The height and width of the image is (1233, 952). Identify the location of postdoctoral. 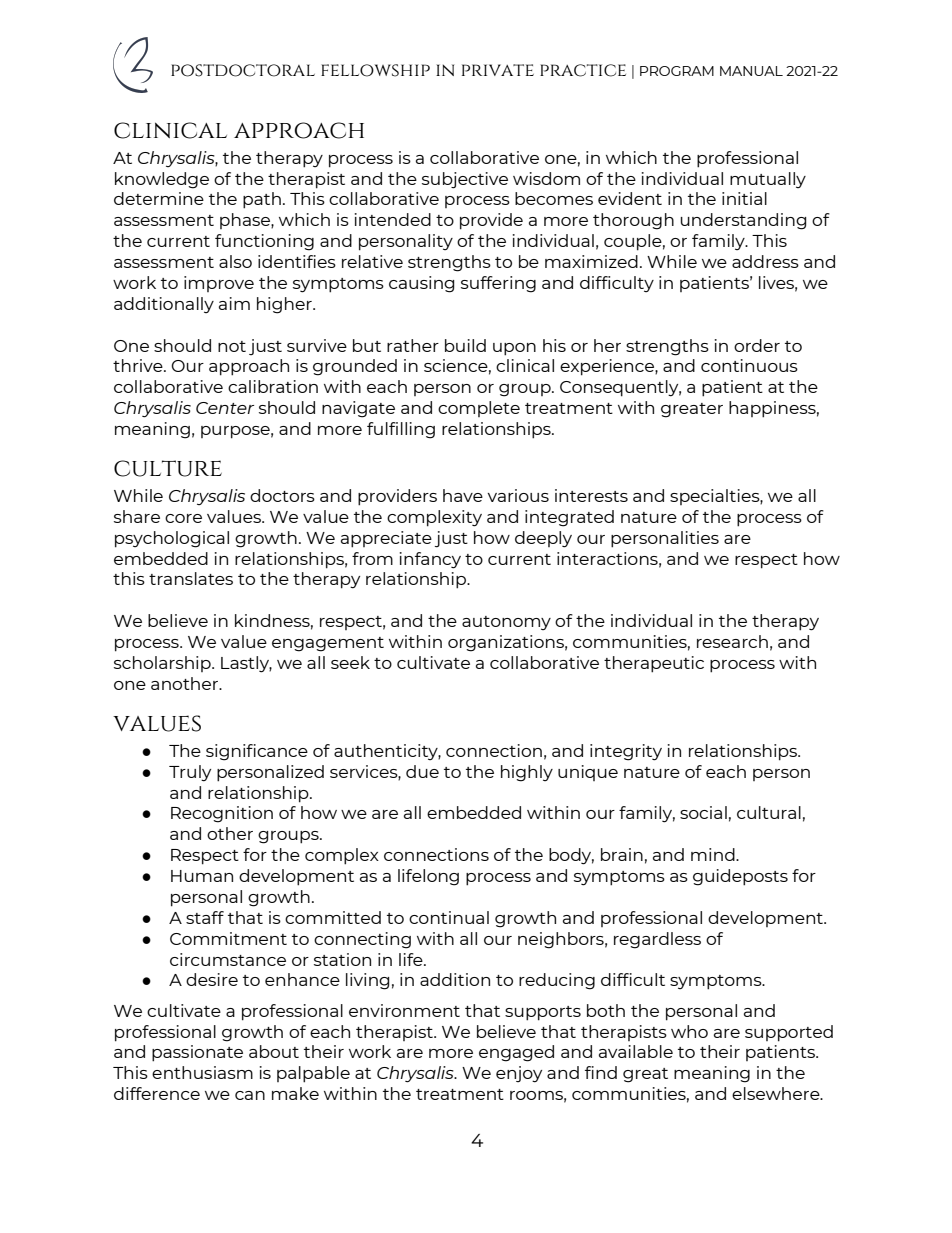
(243, 70).
